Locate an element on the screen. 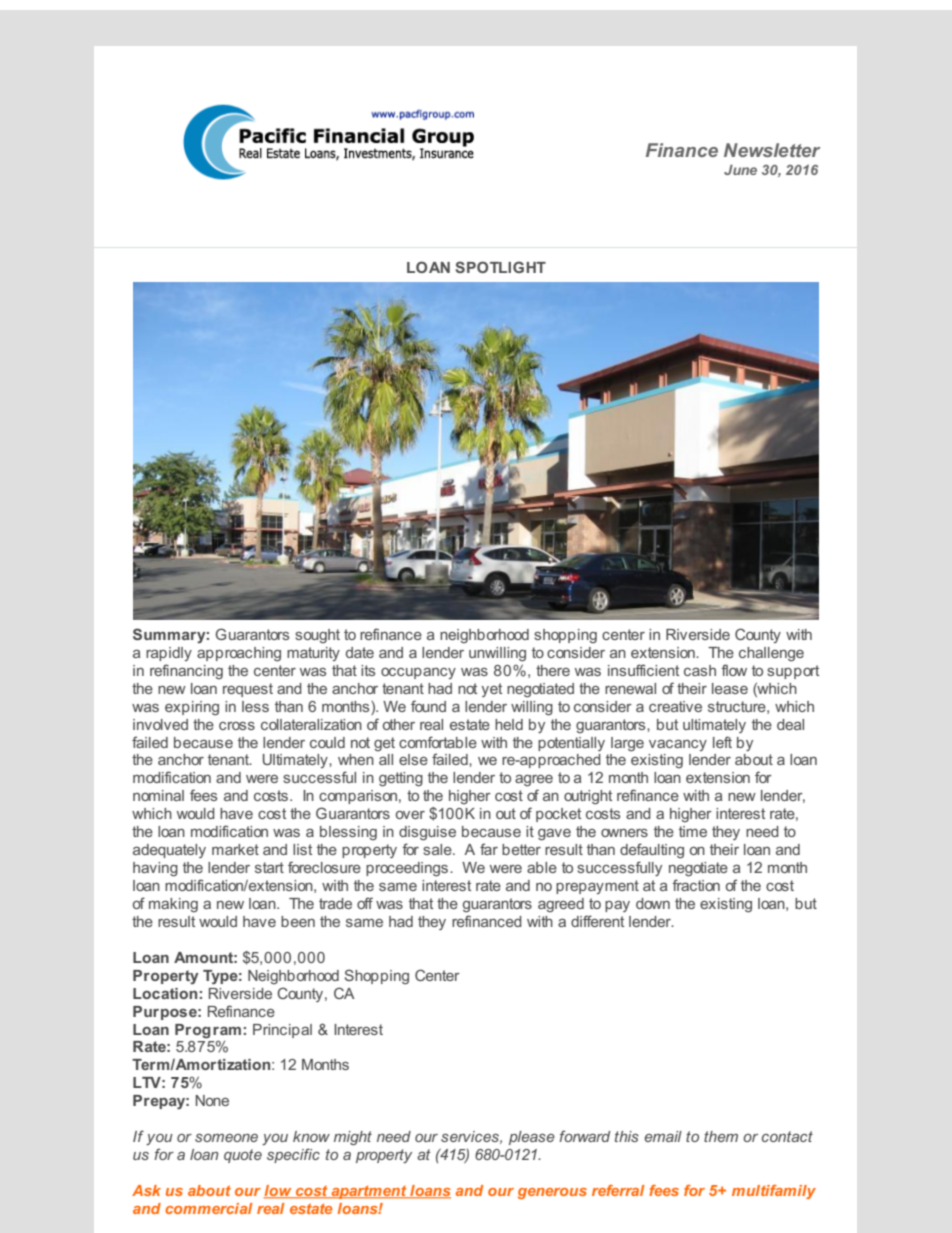 This screenshot has width=952, height=1233. June is located at coordinates (740, 170).
